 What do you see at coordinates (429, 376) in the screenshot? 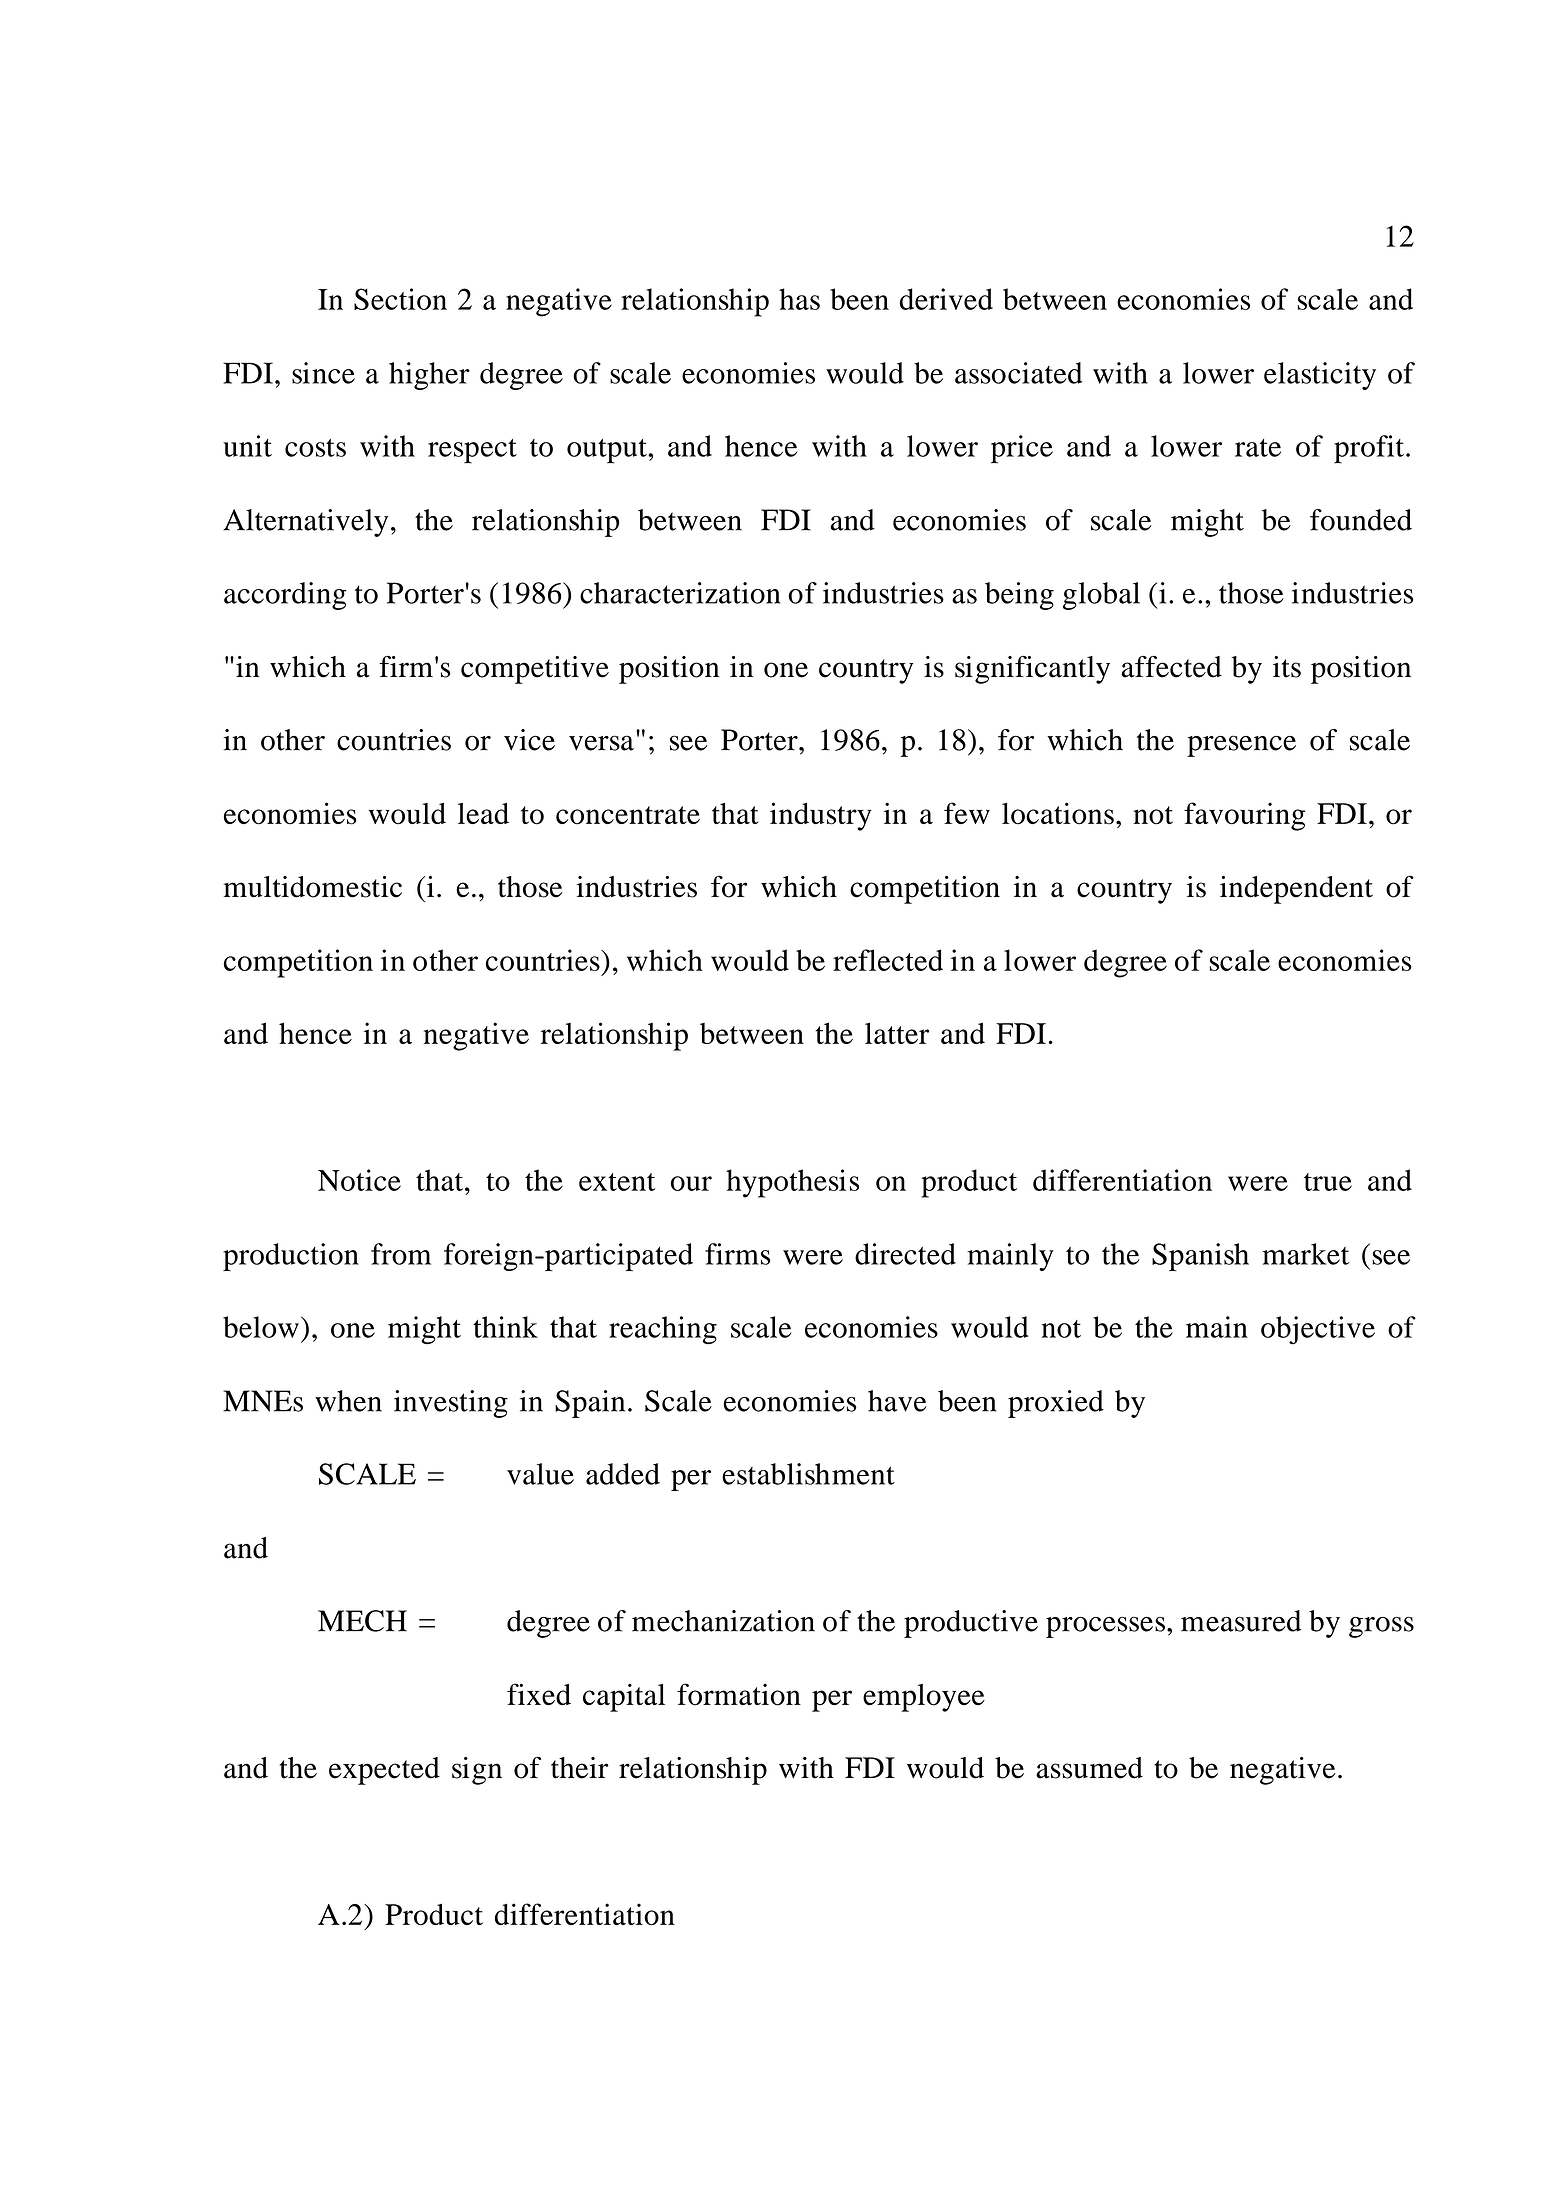
I see `higher` at bounding box center [429, 376].
